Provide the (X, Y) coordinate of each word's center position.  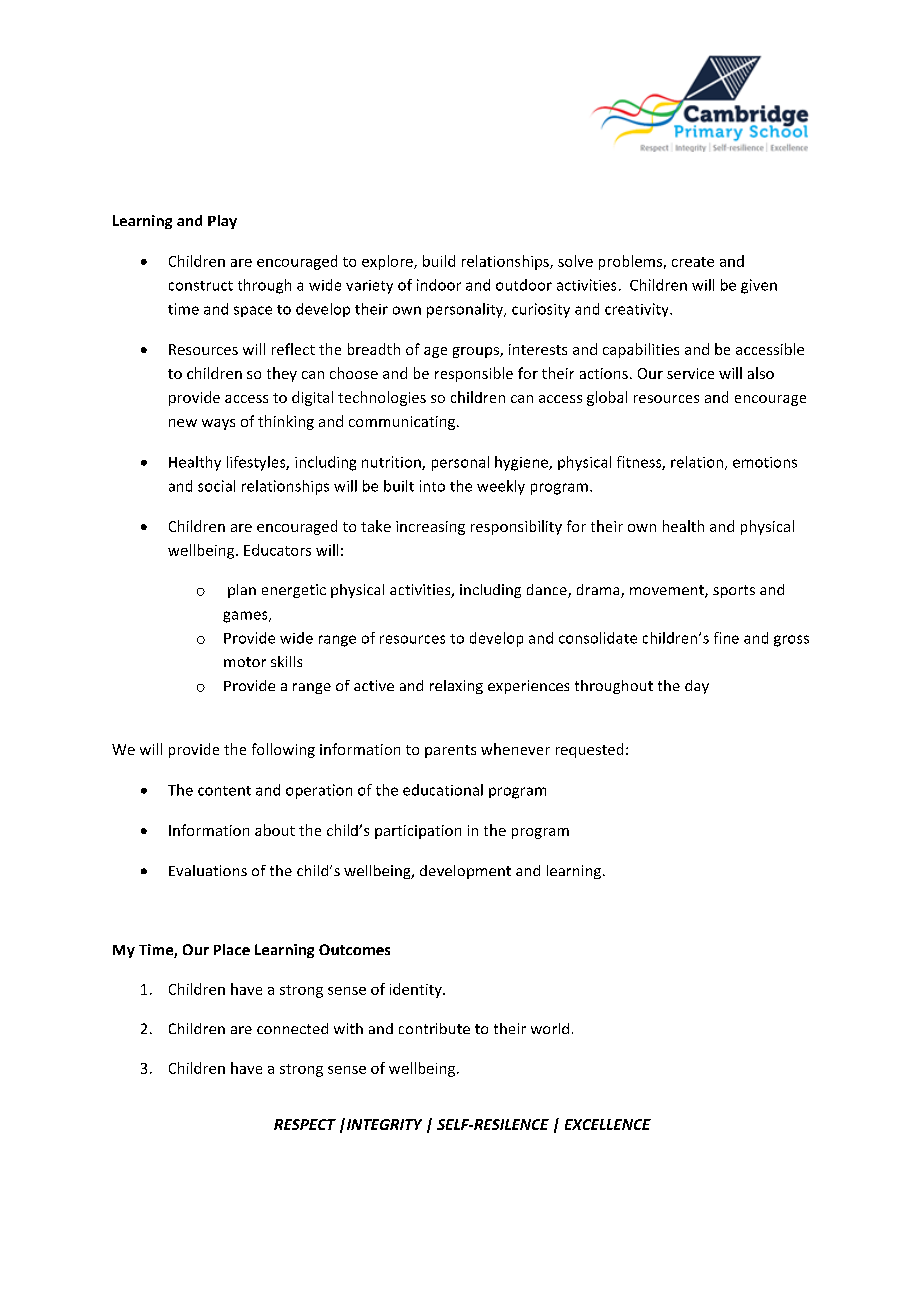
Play (222, 222)
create (693, 262)
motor (245, 662)
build (439, 261)
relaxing (456, 687)
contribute (434, 1028)
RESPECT (305, 1124)
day (697, 687)
